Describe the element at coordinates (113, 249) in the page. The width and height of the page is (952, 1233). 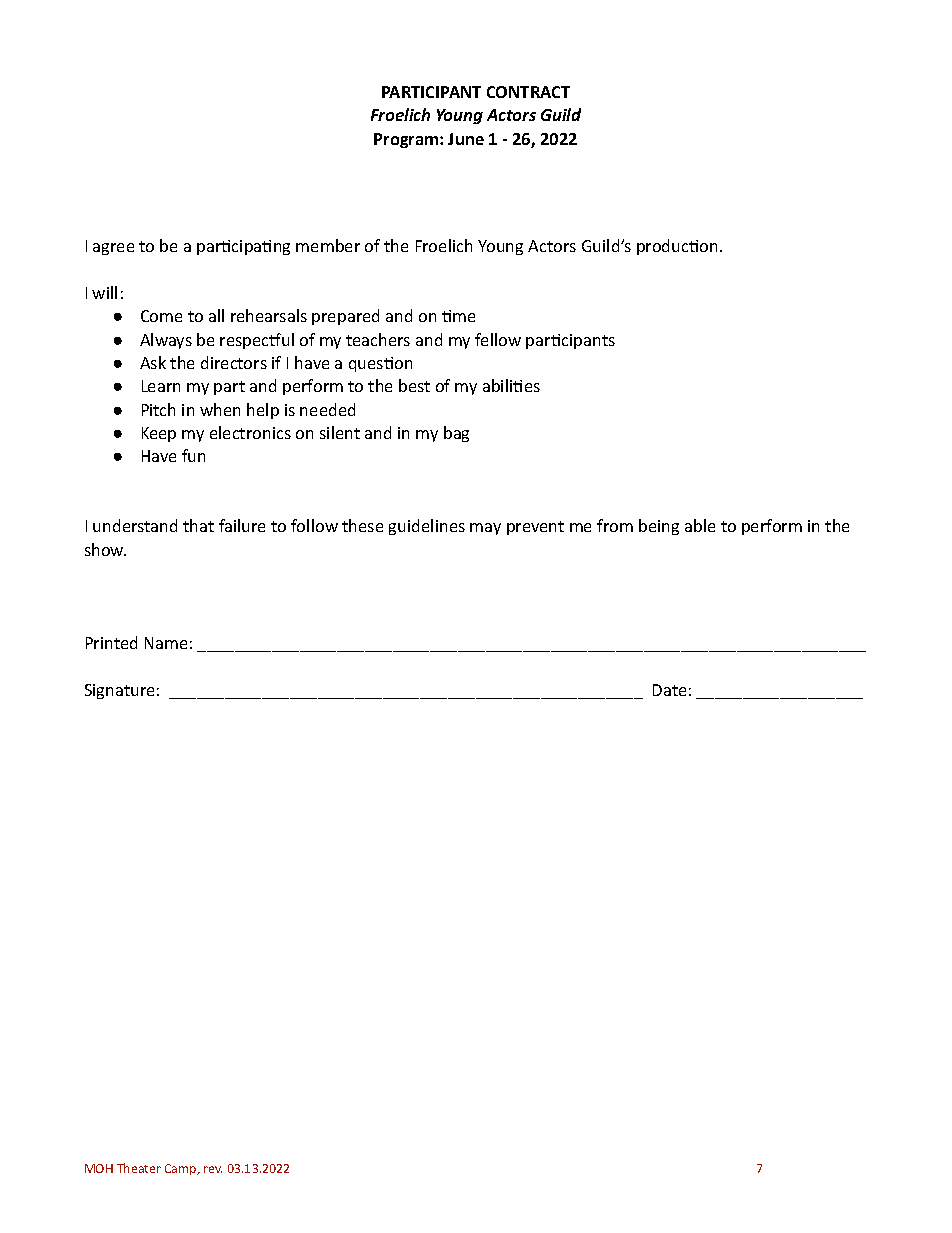
I see `agree` at that location.
